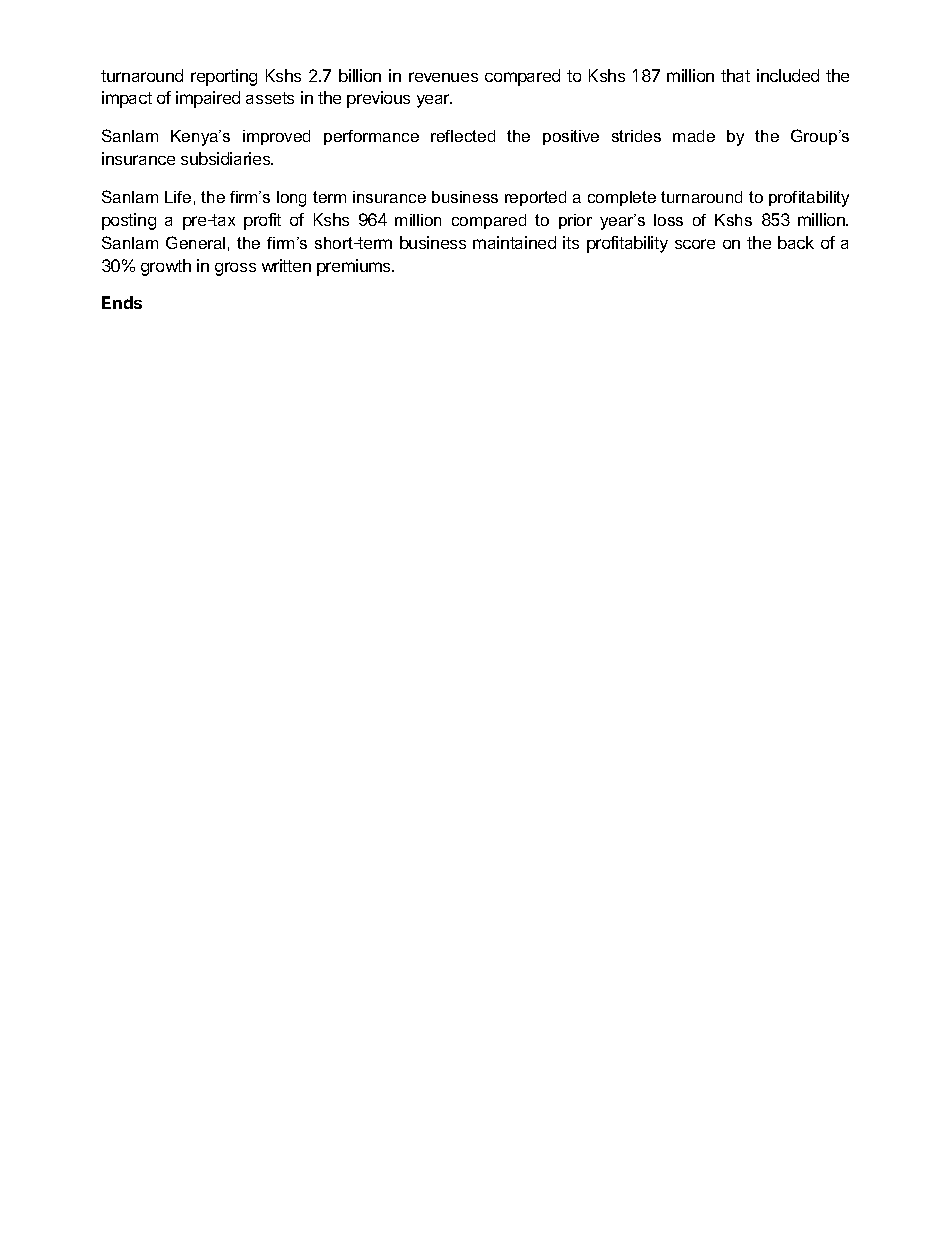  I want to click on premiums, so click(355, 267).
